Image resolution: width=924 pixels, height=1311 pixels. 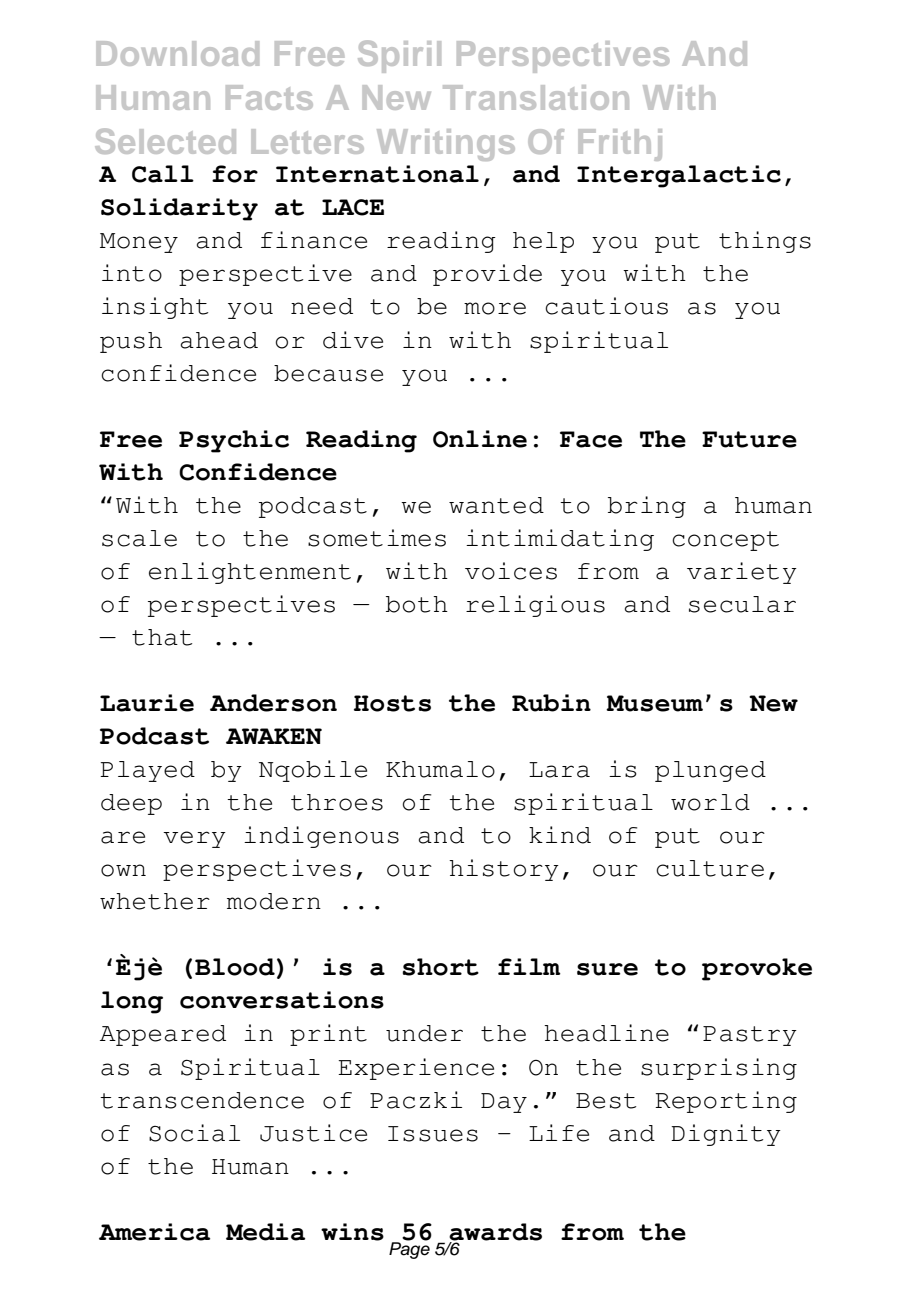 What do you see at coordinates (679, 176) in the document?
I see `Intergalactic` at bounding box center [679, 176].
